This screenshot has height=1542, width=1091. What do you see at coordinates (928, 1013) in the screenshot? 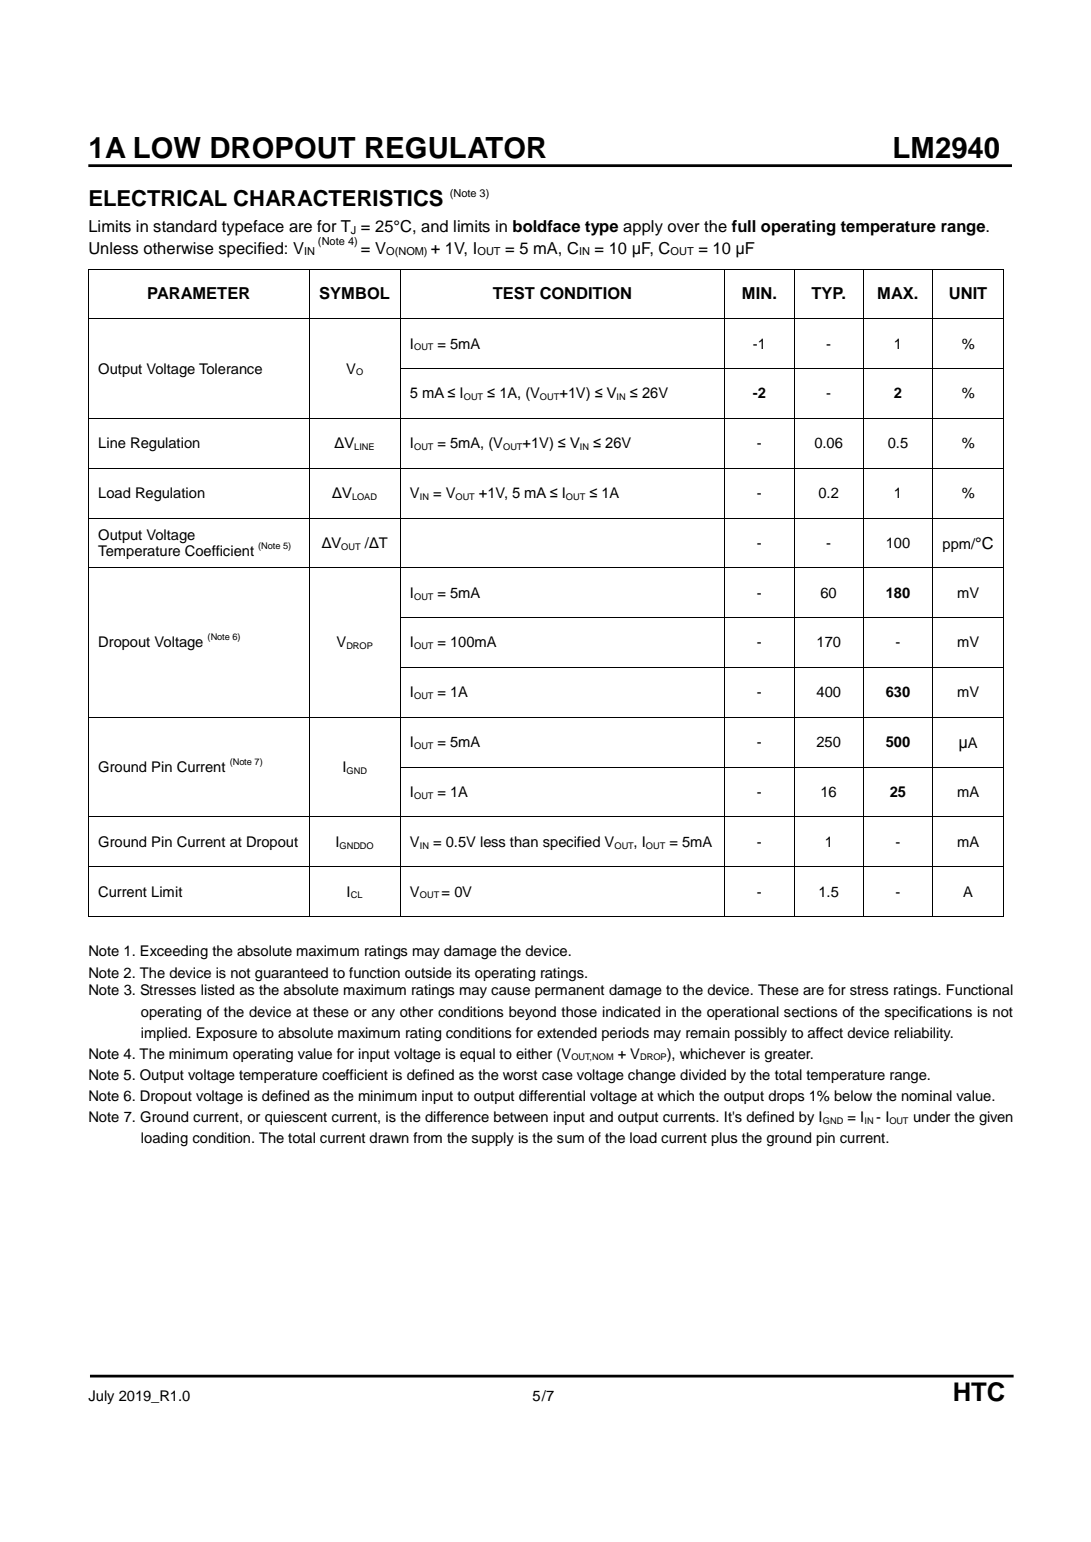
I see `specifications` at bounding box center [928, 1013].
